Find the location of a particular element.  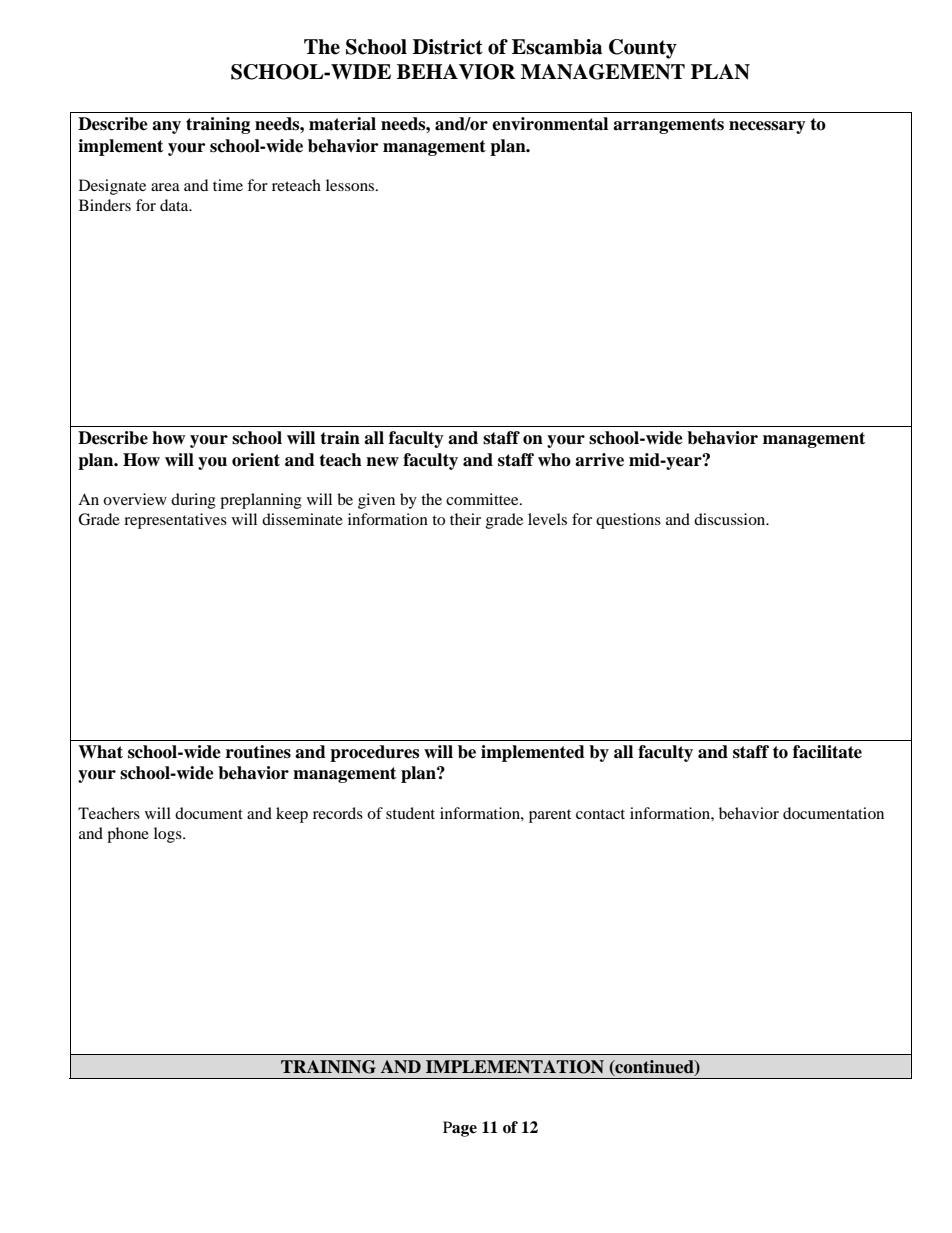

any is located at coordinates (166, 127).
